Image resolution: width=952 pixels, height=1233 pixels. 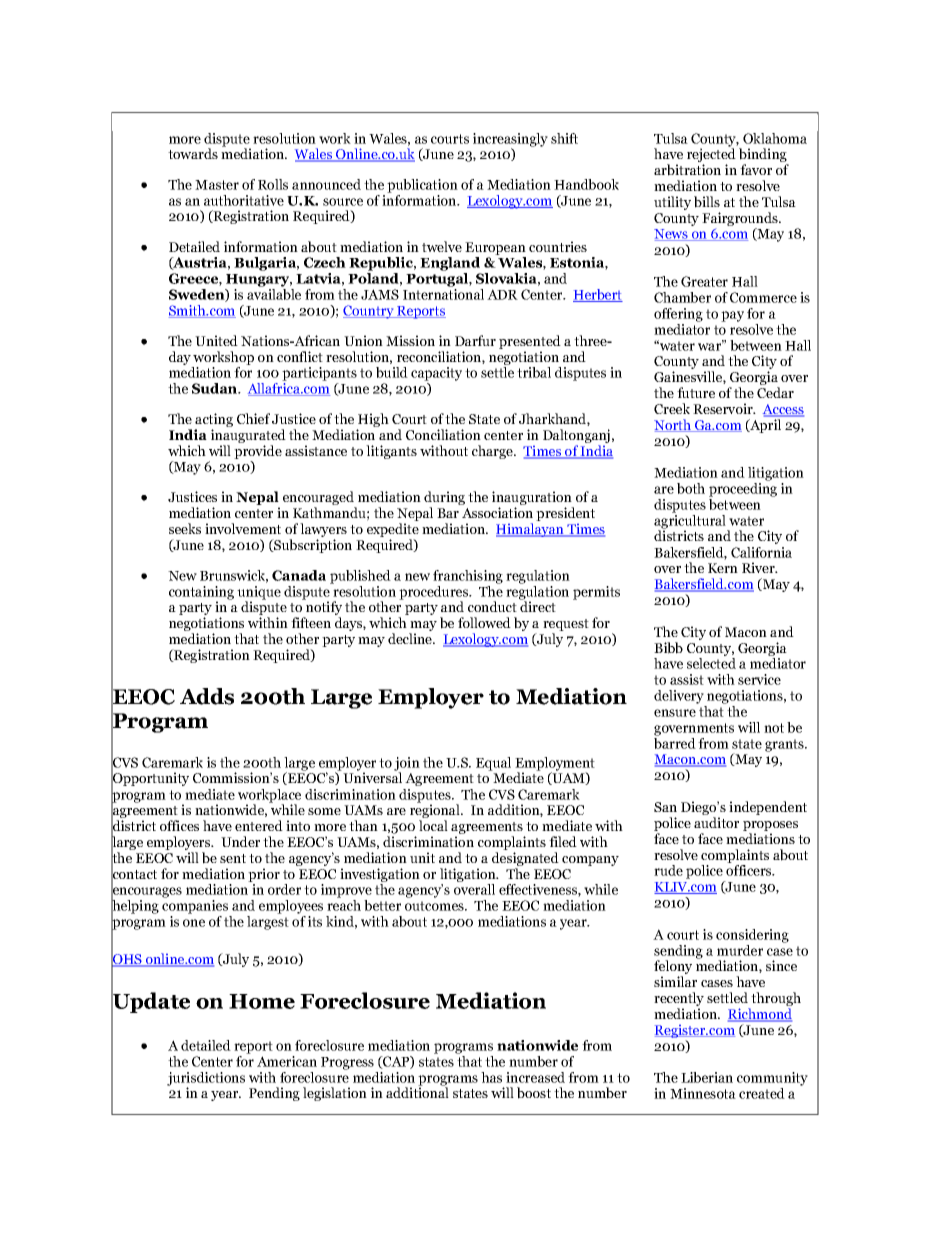 I want to click on Master, so click(x=217, y=185).
